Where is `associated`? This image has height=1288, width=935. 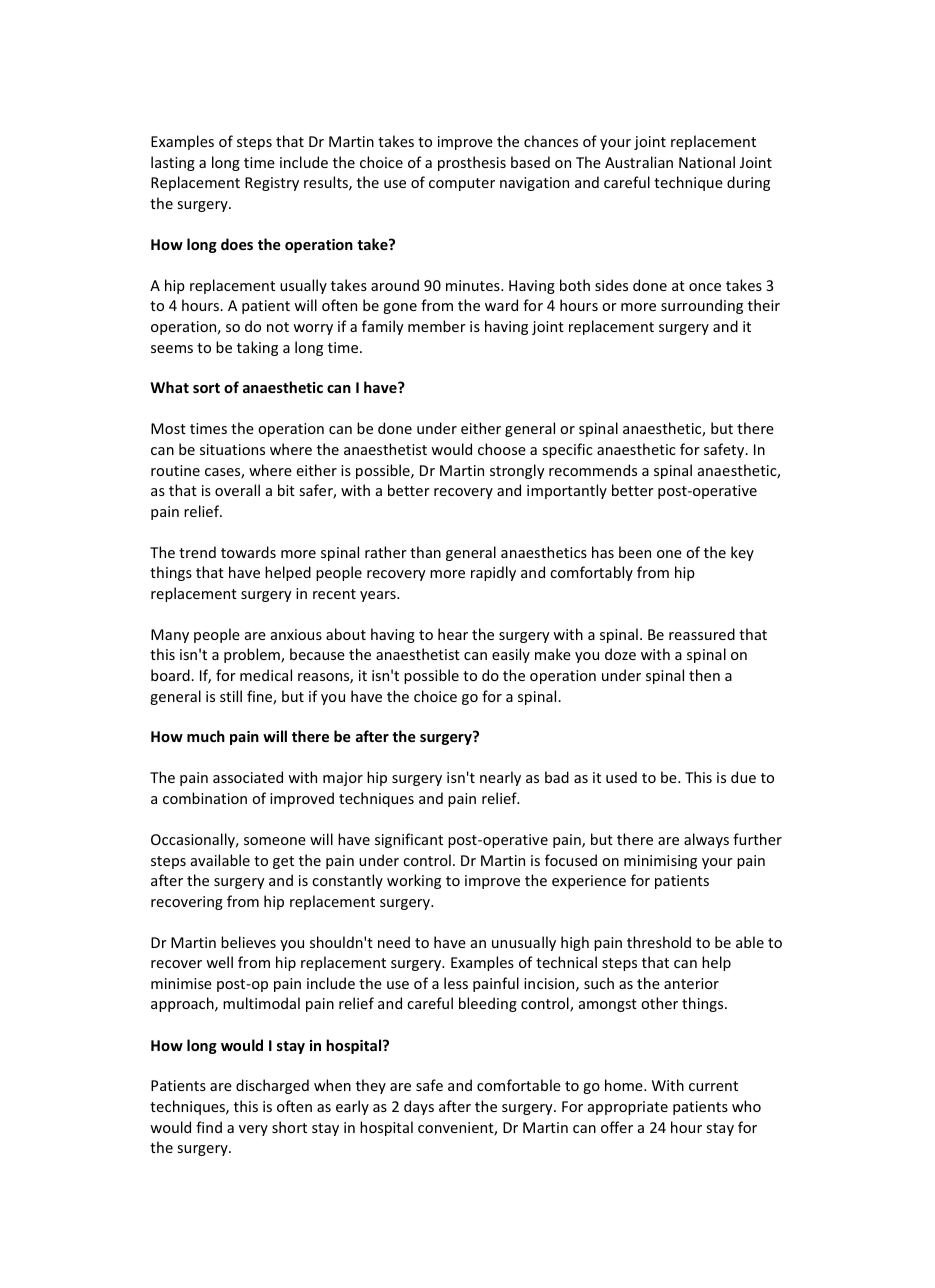
associated is located at coordinates (248, 777).
